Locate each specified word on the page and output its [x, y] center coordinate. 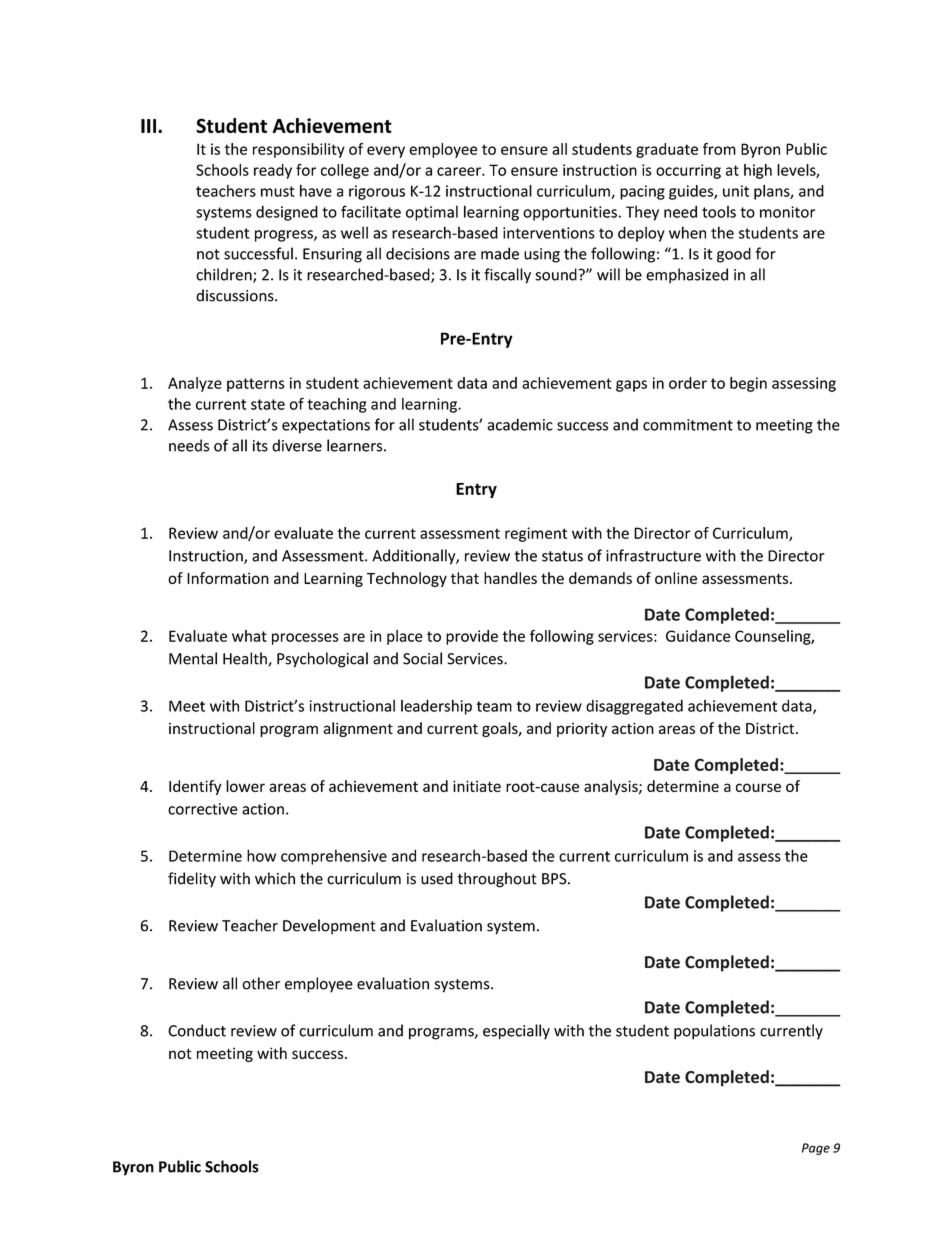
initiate [477, 786]
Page [816, 1149]
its [260, 446]
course [758, 787]
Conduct [197, 1030]
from [719, 149]
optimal [432, 213]
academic [520, 424]
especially [516, 1032]
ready [273, 171]
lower [245, 786]
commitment [688, 425]
